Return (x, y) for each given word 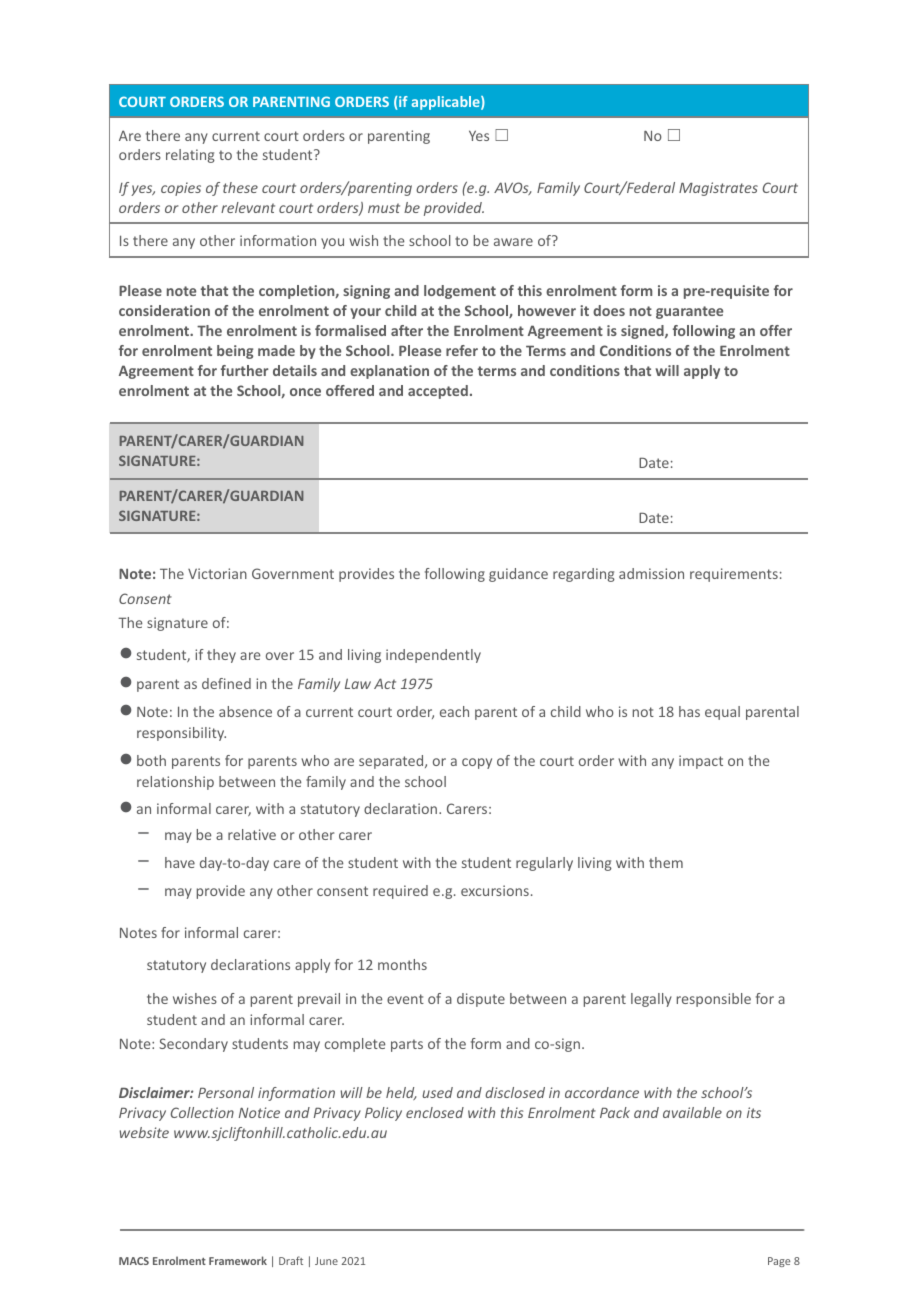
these (240, 187)
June (326, 1261)
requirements (734, 575)
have (180, 862)
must (384, 208)
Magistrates (718, 189)
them (666, 862)
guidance (518, 575)
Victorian (217, 573)
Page (779, 1262)
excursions (495, 890)
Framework (238, 1260)
